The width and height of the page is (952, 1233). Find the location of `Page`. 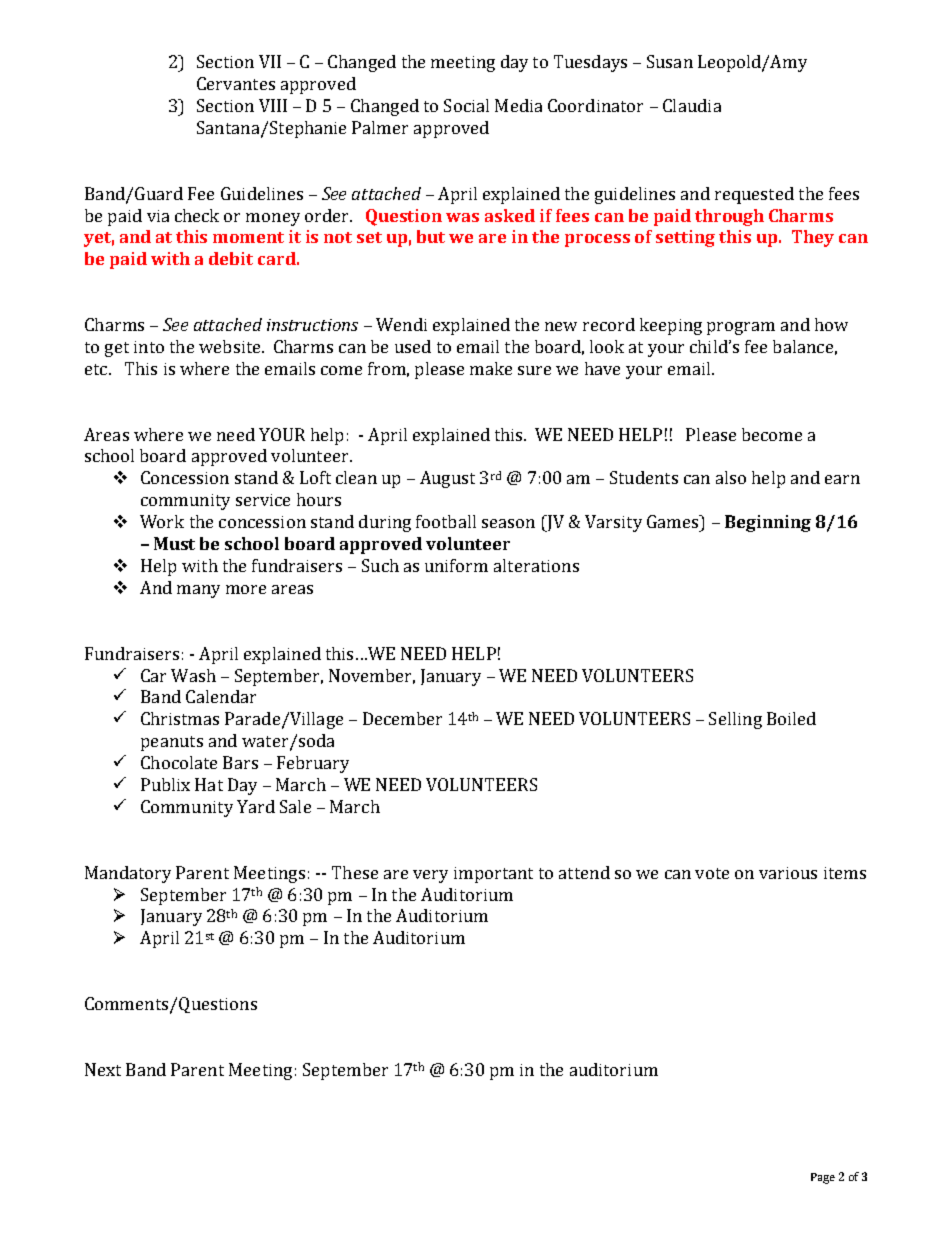

Page is located at coordinates (823, 1178).
